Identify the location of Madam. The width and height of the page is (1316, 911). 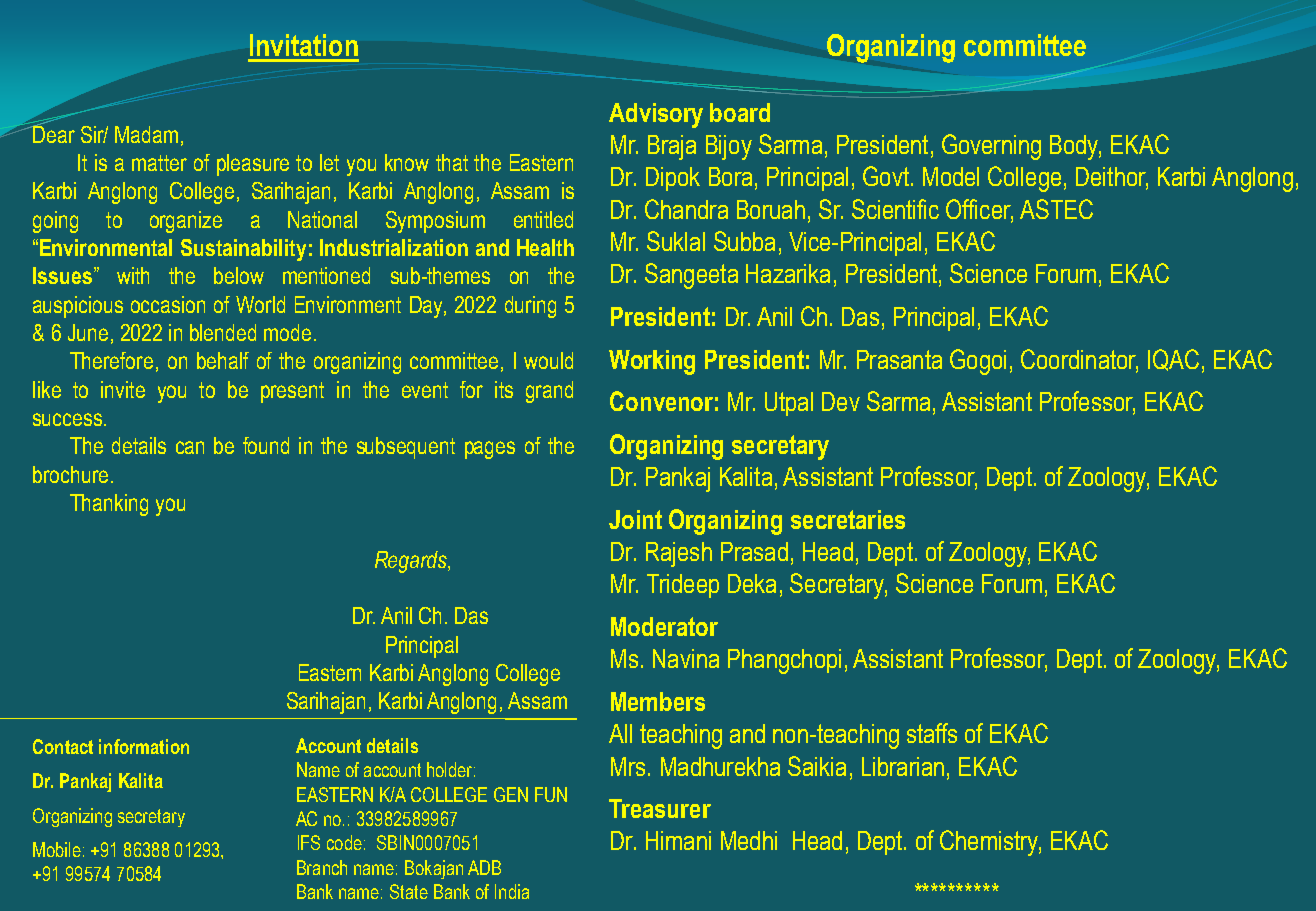
(146, 134).
